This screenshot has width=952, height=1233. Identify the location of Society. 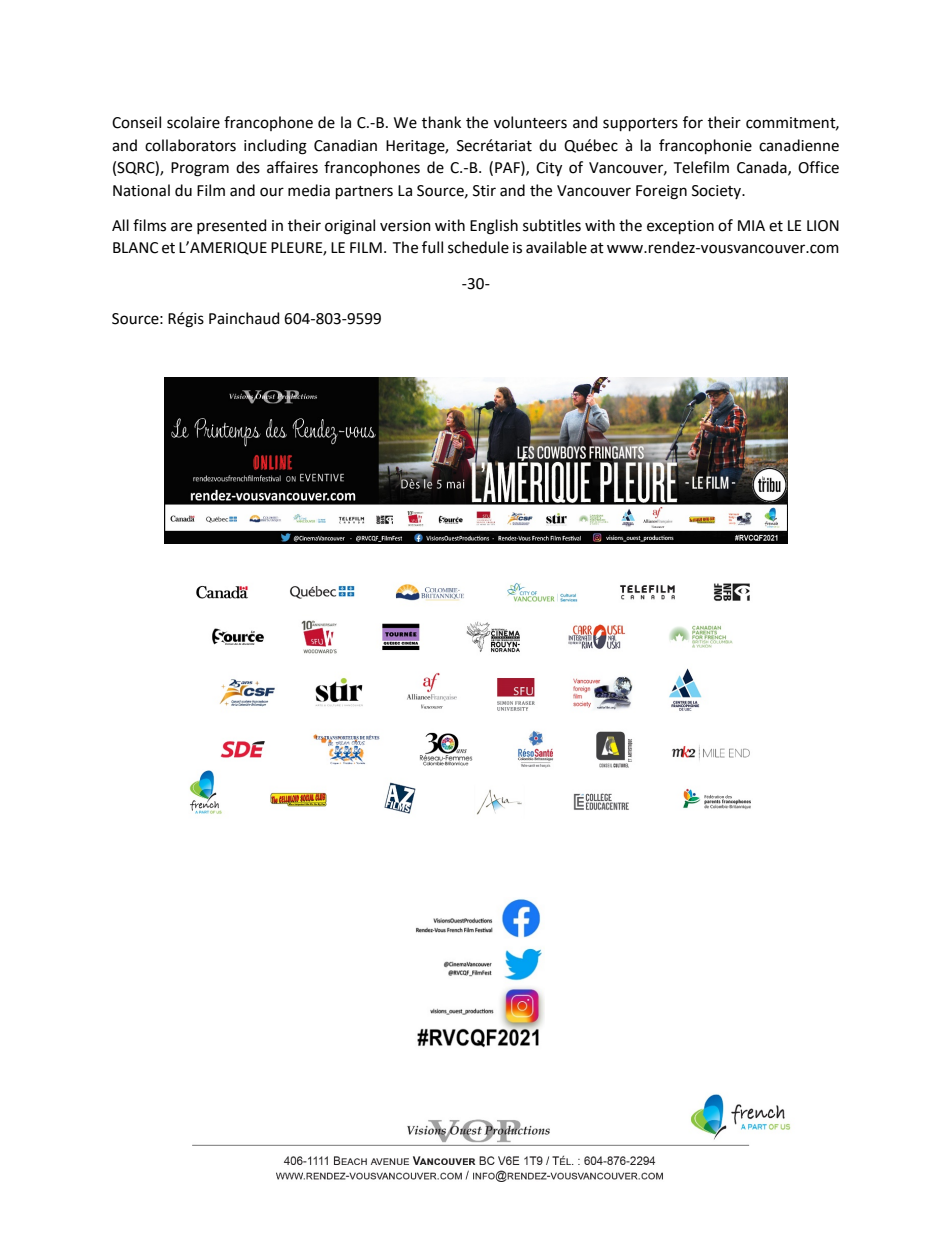
(717, 192).
